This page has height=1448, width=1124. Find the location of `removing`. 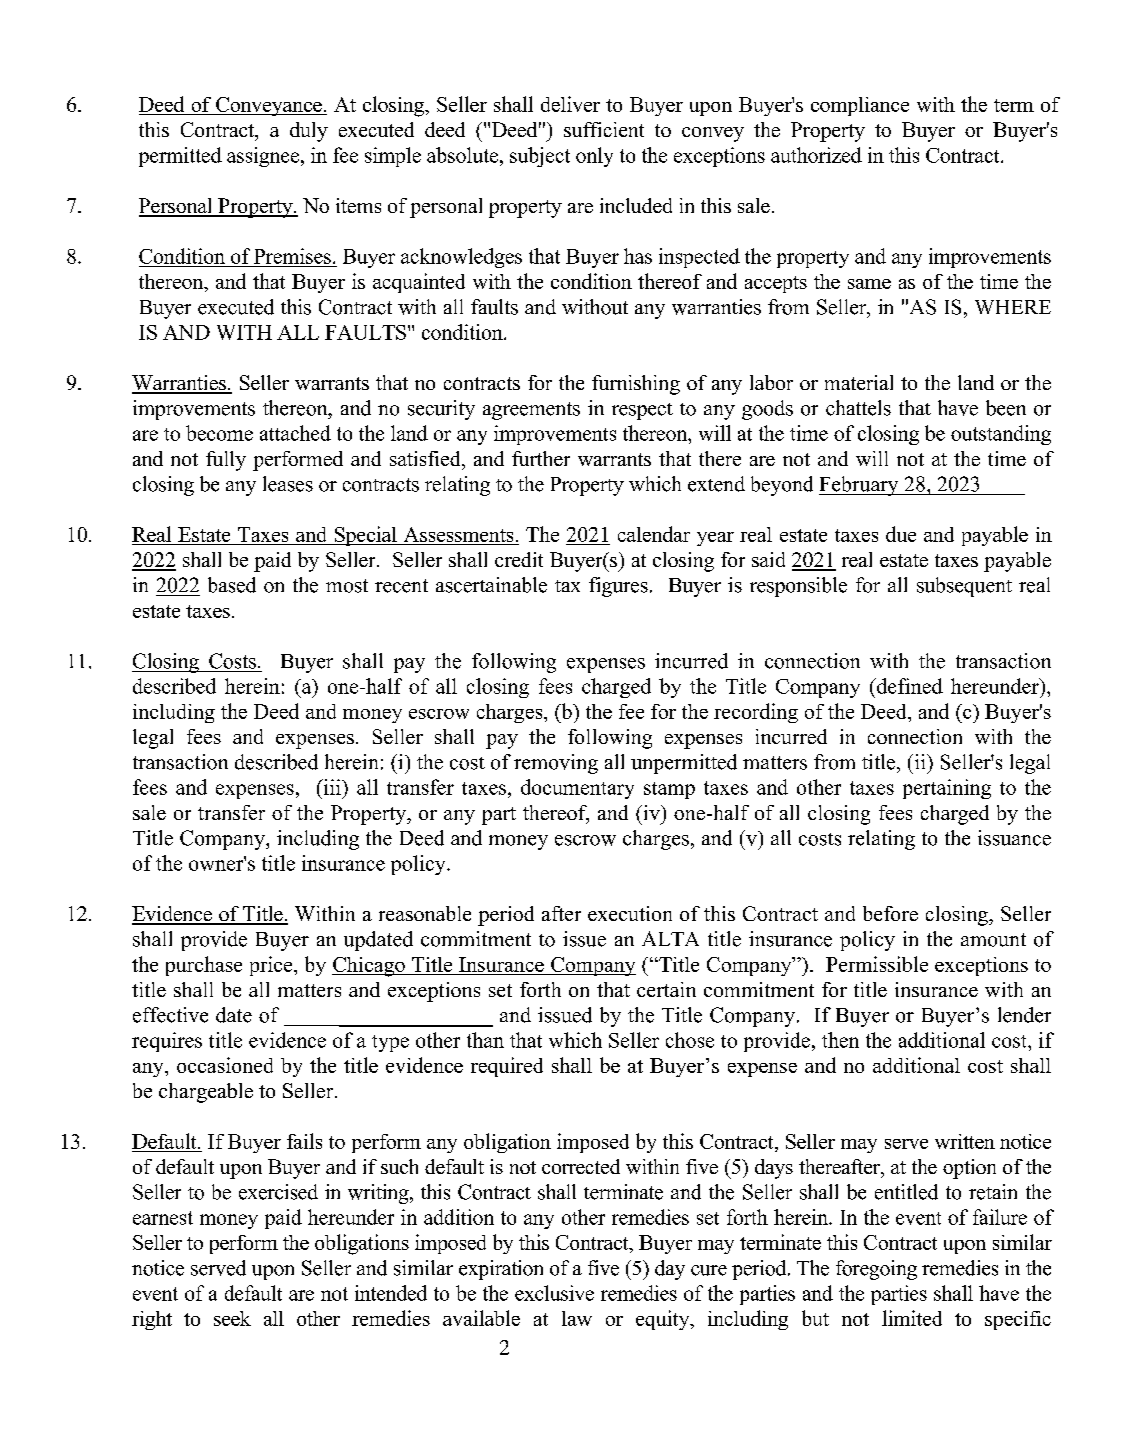

removing is located at coordinates (556, 764).
